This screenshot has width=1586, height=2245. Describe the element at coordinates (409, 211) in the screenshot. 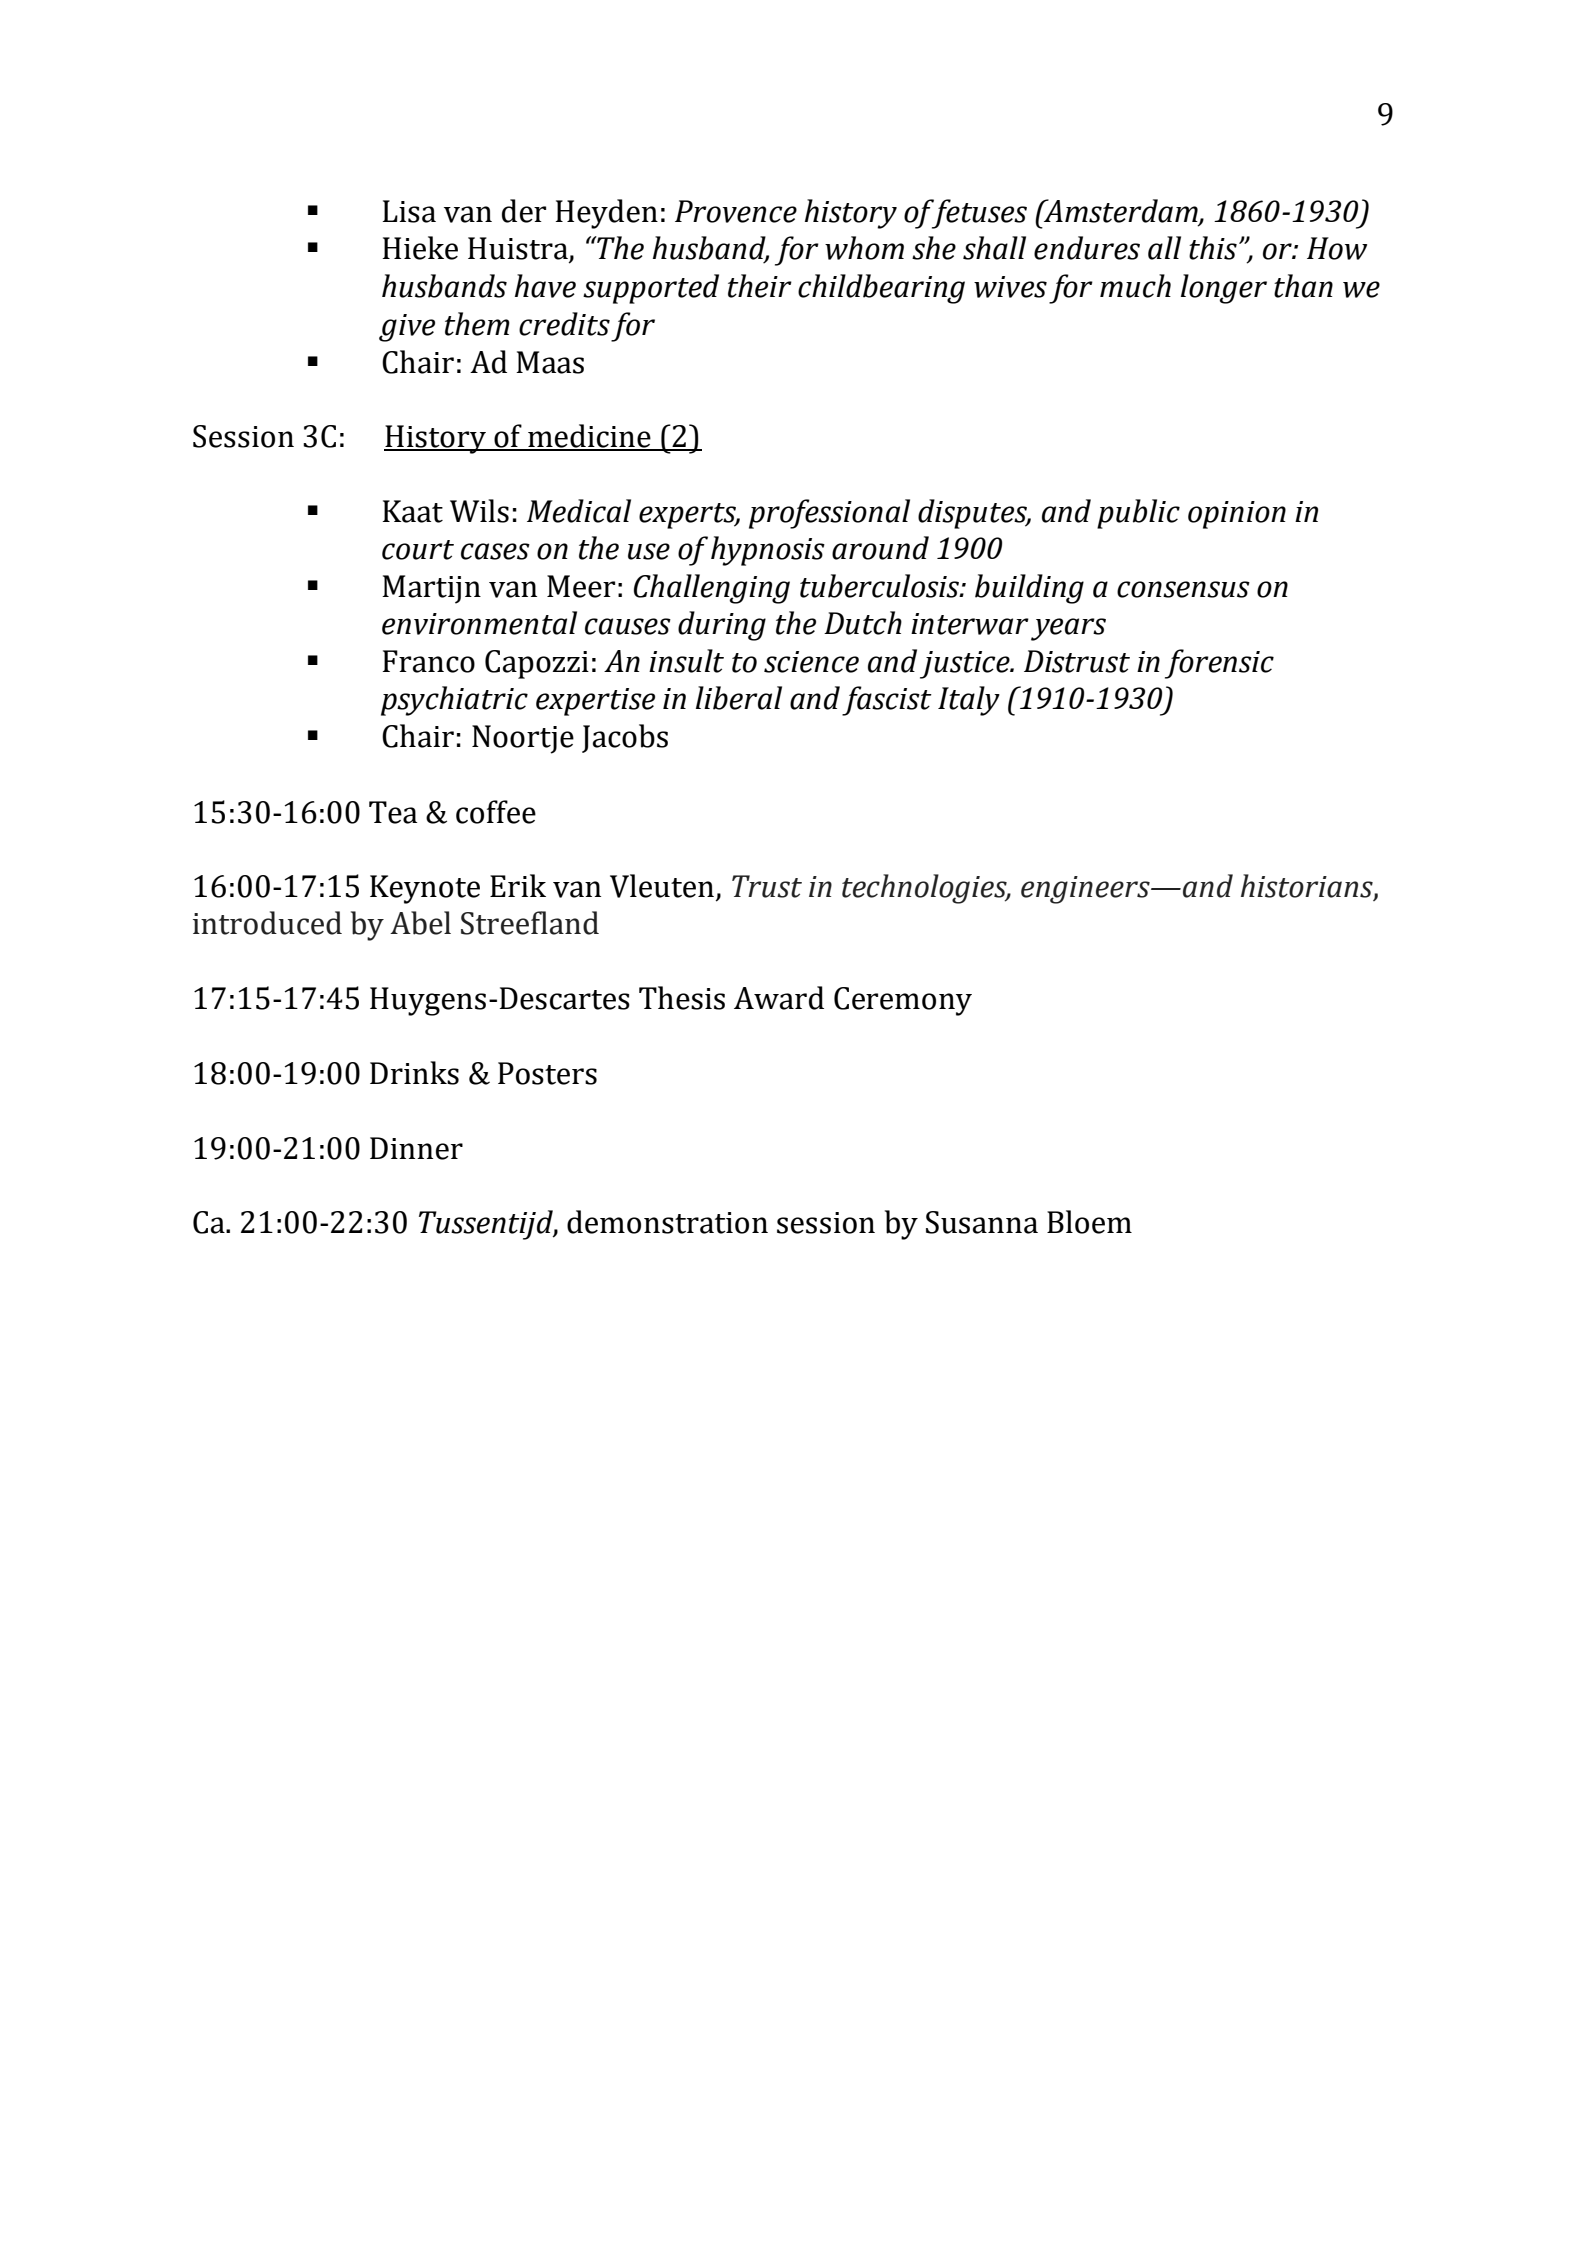

I see `Lisa` at that location.
